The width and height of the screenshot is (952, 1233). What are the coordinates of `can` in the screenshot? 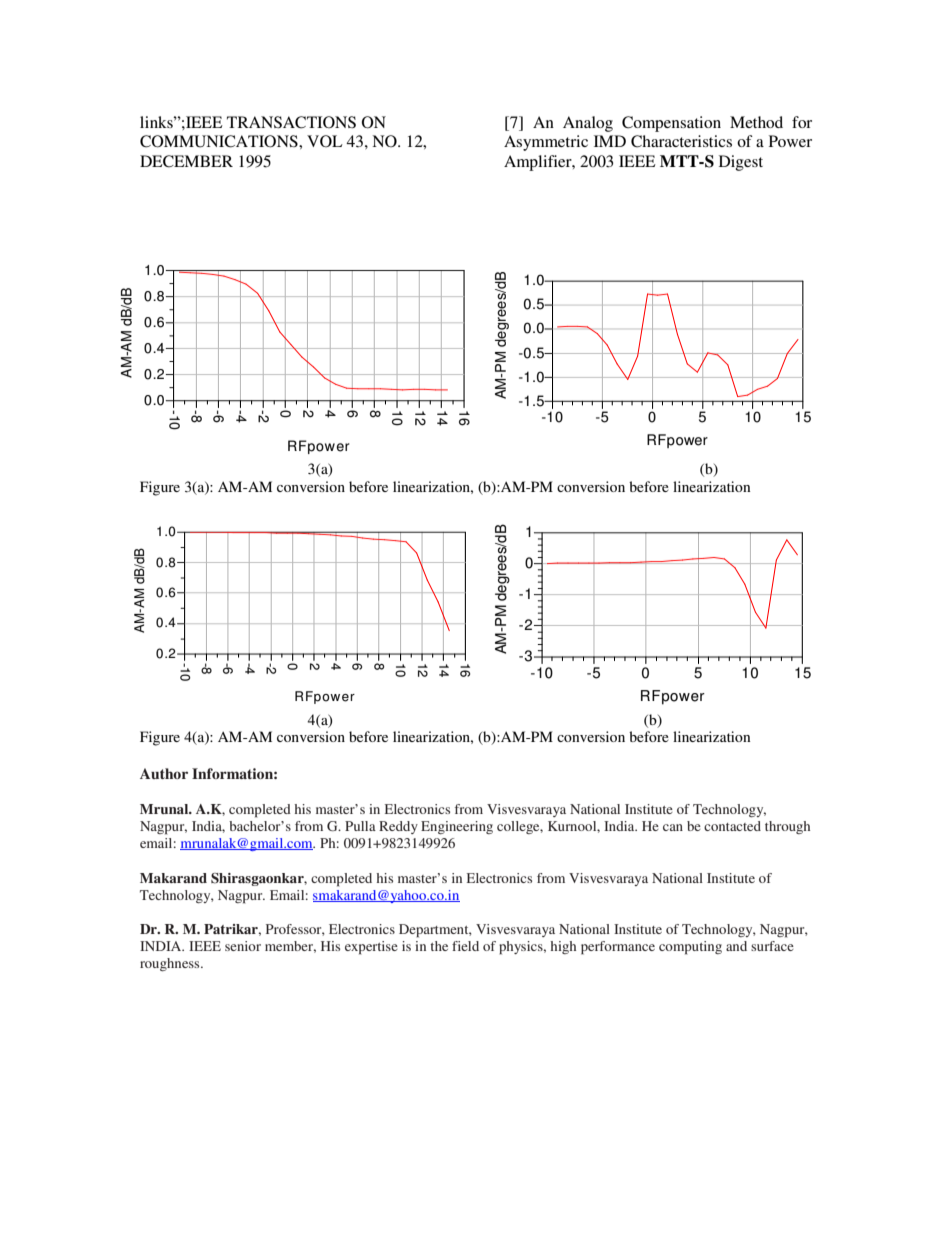 It's located at (673, 827).
